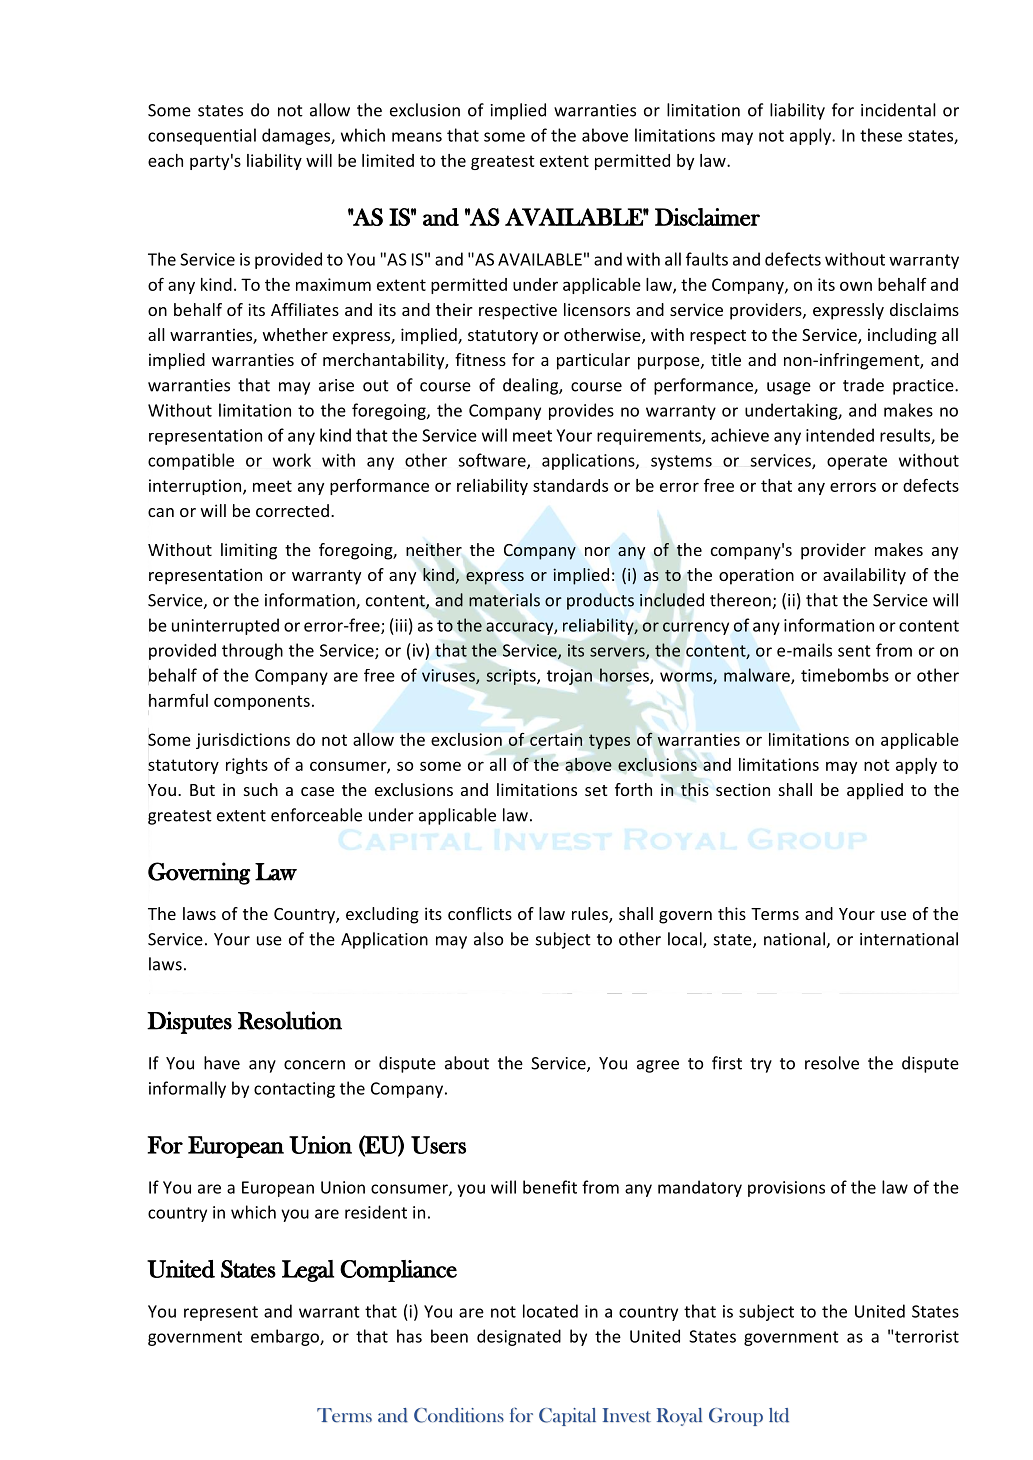  What do you see at coordinates (417, 137) in the screenshot?
I see `means` at bounding box center [417, 137].
